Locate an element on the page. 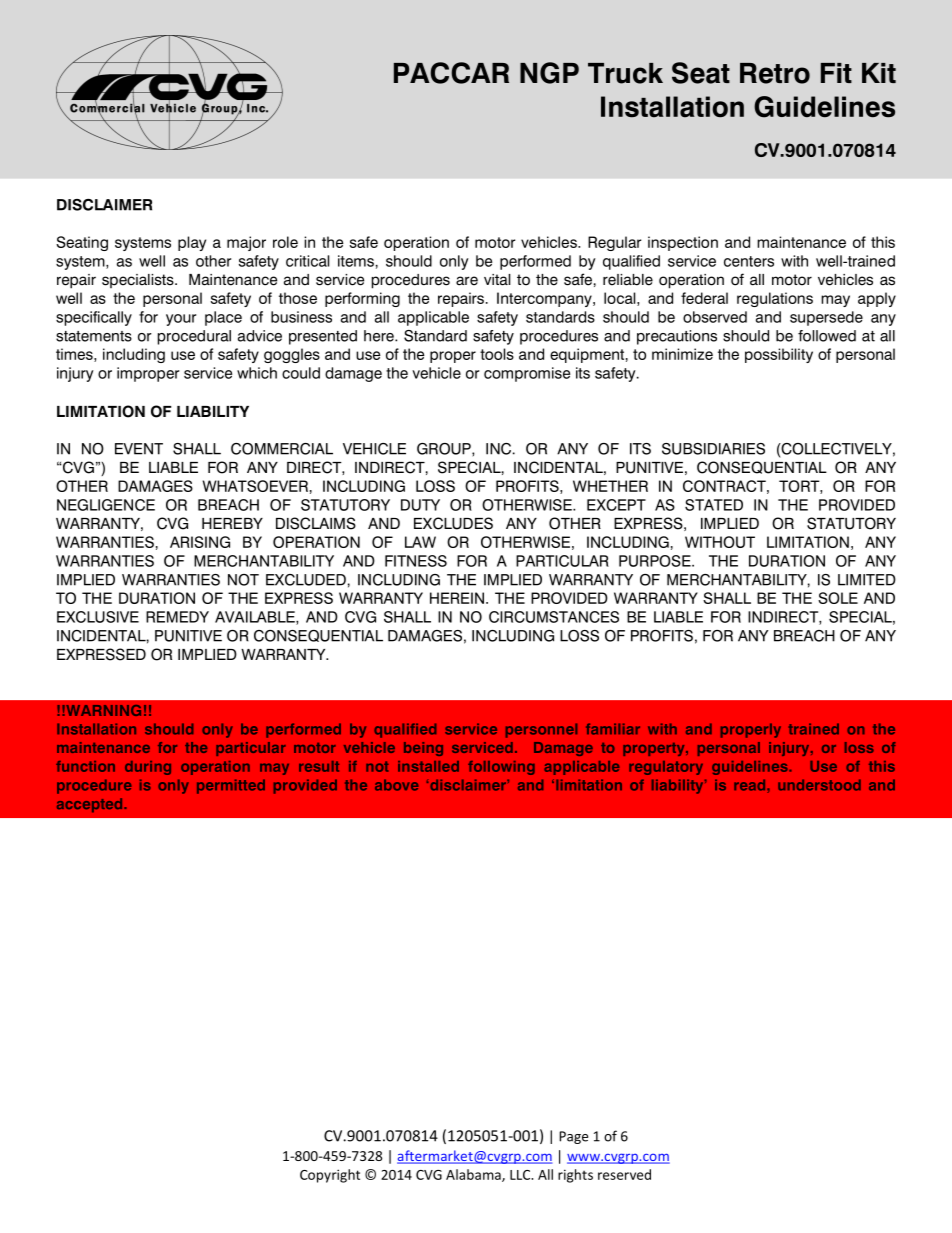 This image has height=1233, width=952. Retro is located at coordinates (775, 73).
